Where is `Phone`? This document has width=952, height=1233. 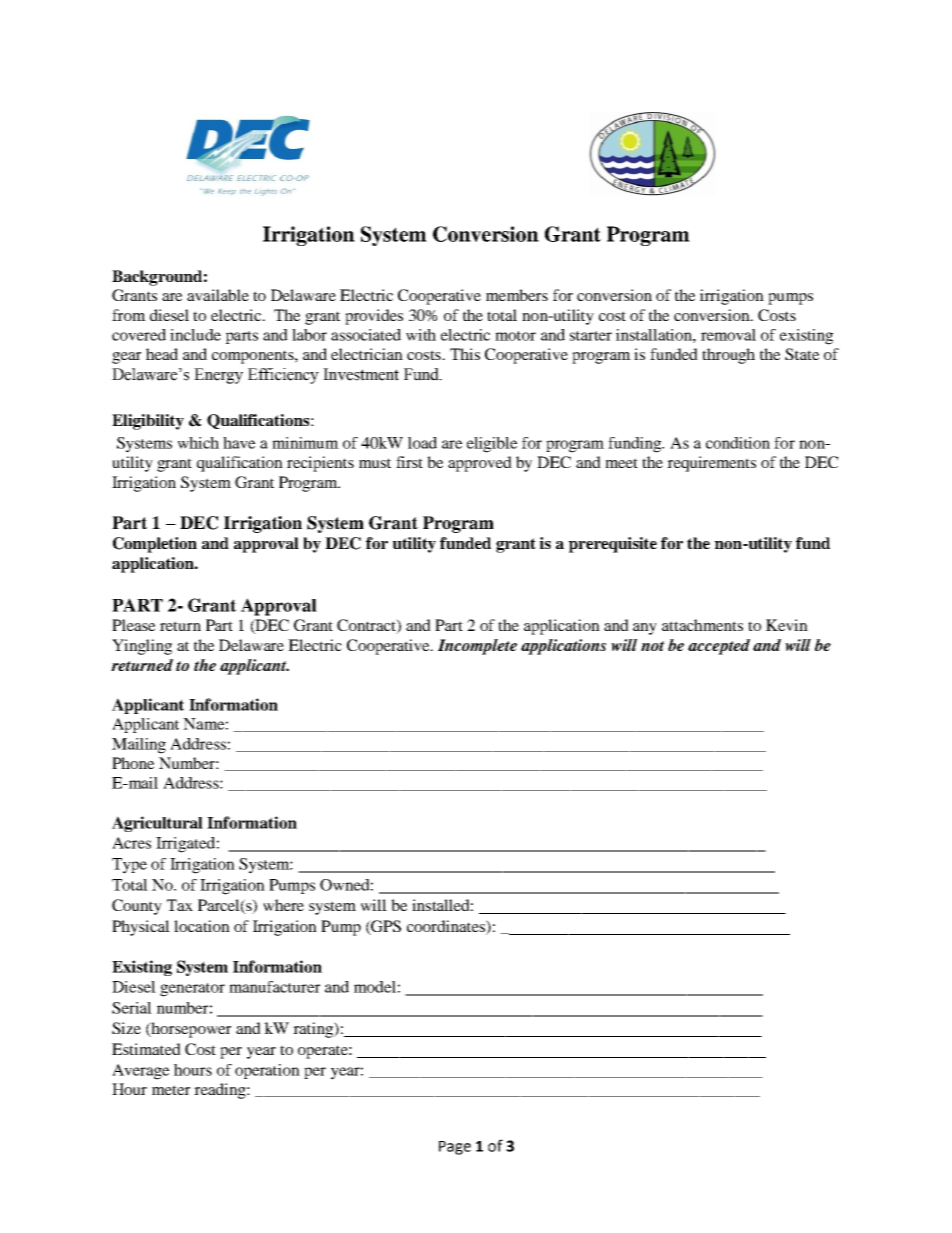 Phone is located at coordinates (133, 763).
